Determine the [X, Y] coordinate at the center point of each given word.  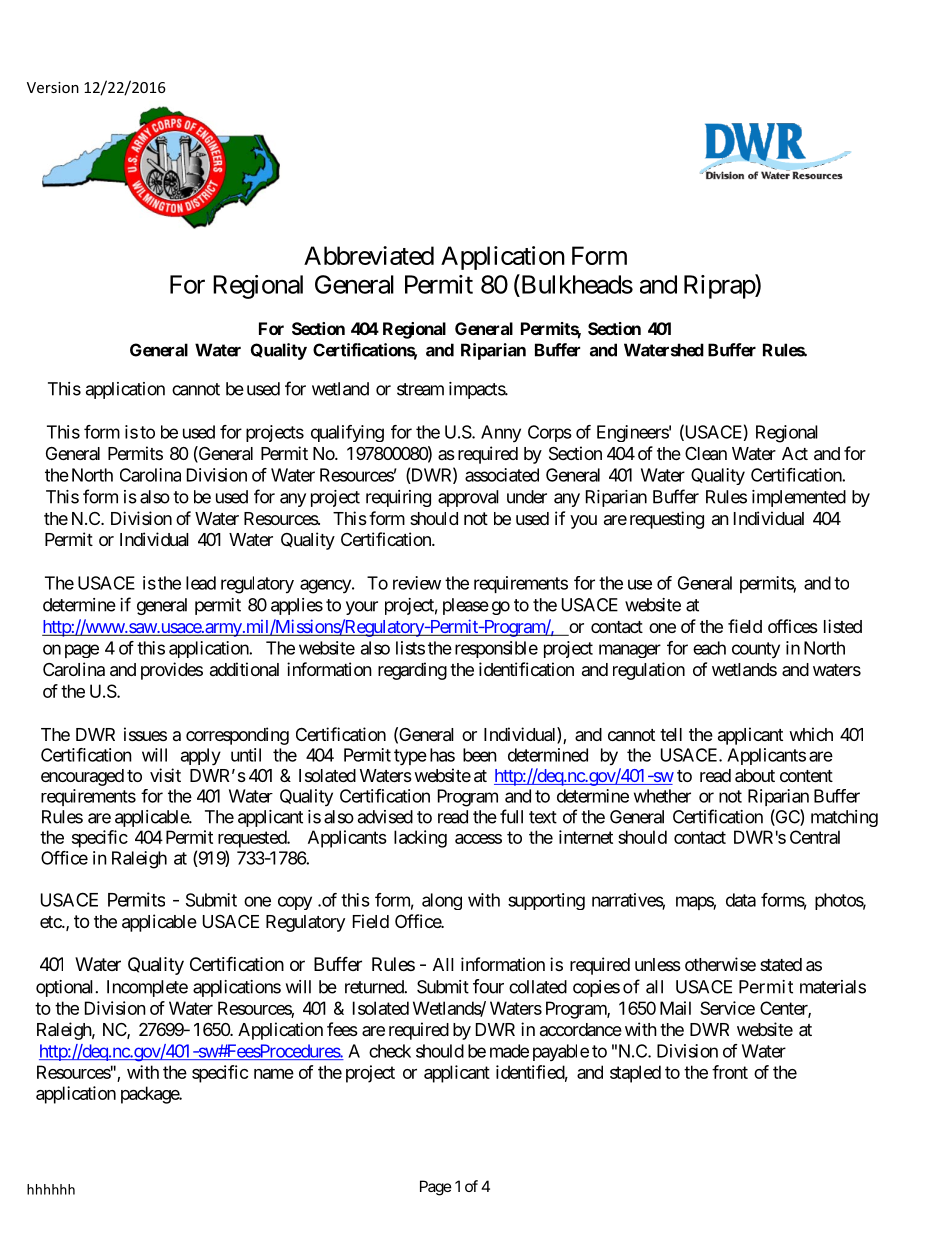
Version [53, 87]
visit [165, 775]
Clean [706, 454]
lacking [420, 839]
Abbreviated [369, 255]
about [755, 776]
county [756, 650]
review [417, 583]
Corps [550, 433]
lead [201, 583]
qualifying [347, 433]
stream [420, 389]
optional [66, 988]
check [390, 1051]
